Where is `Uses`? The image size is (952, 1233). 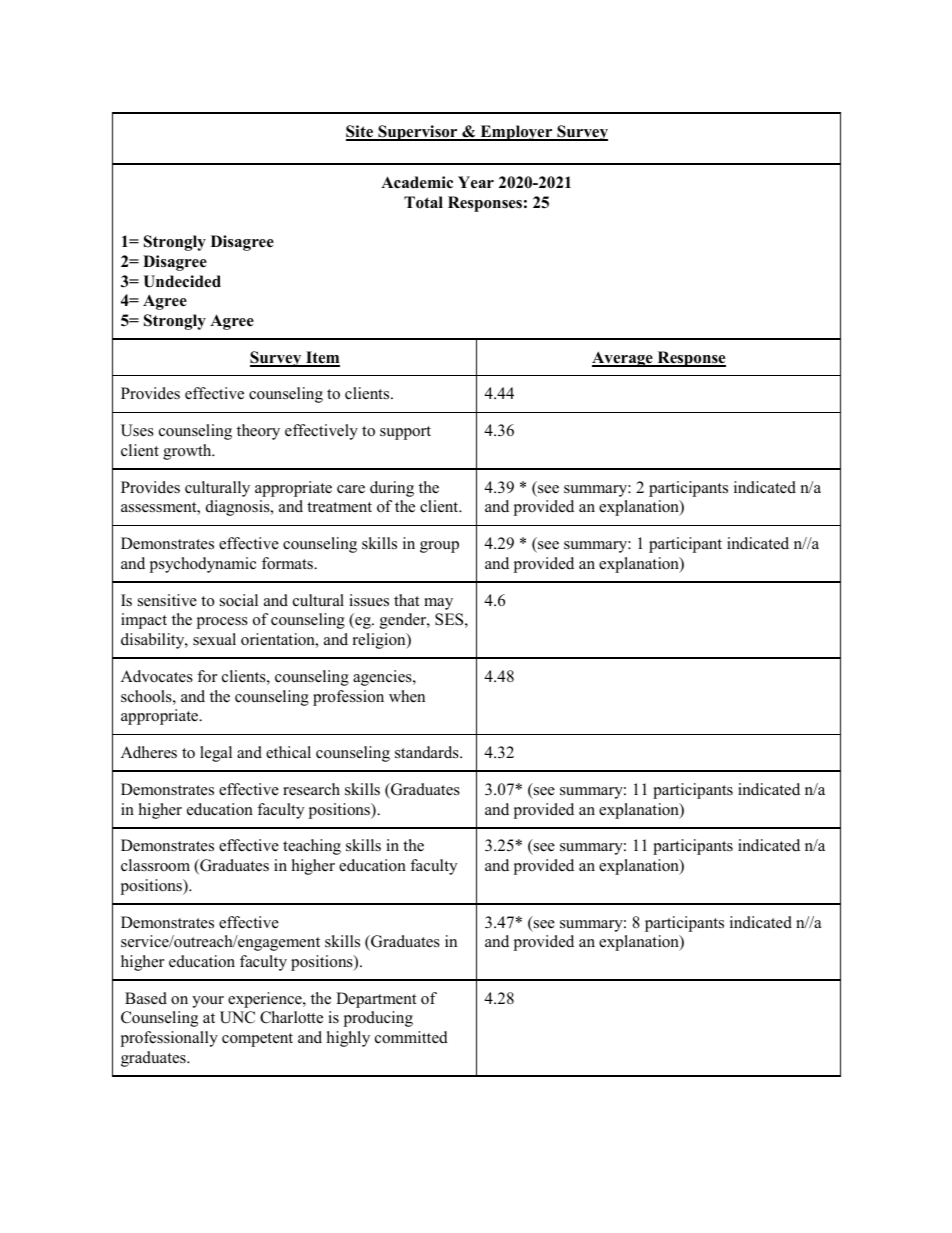
Uses is located at coordinates (137, 430).
